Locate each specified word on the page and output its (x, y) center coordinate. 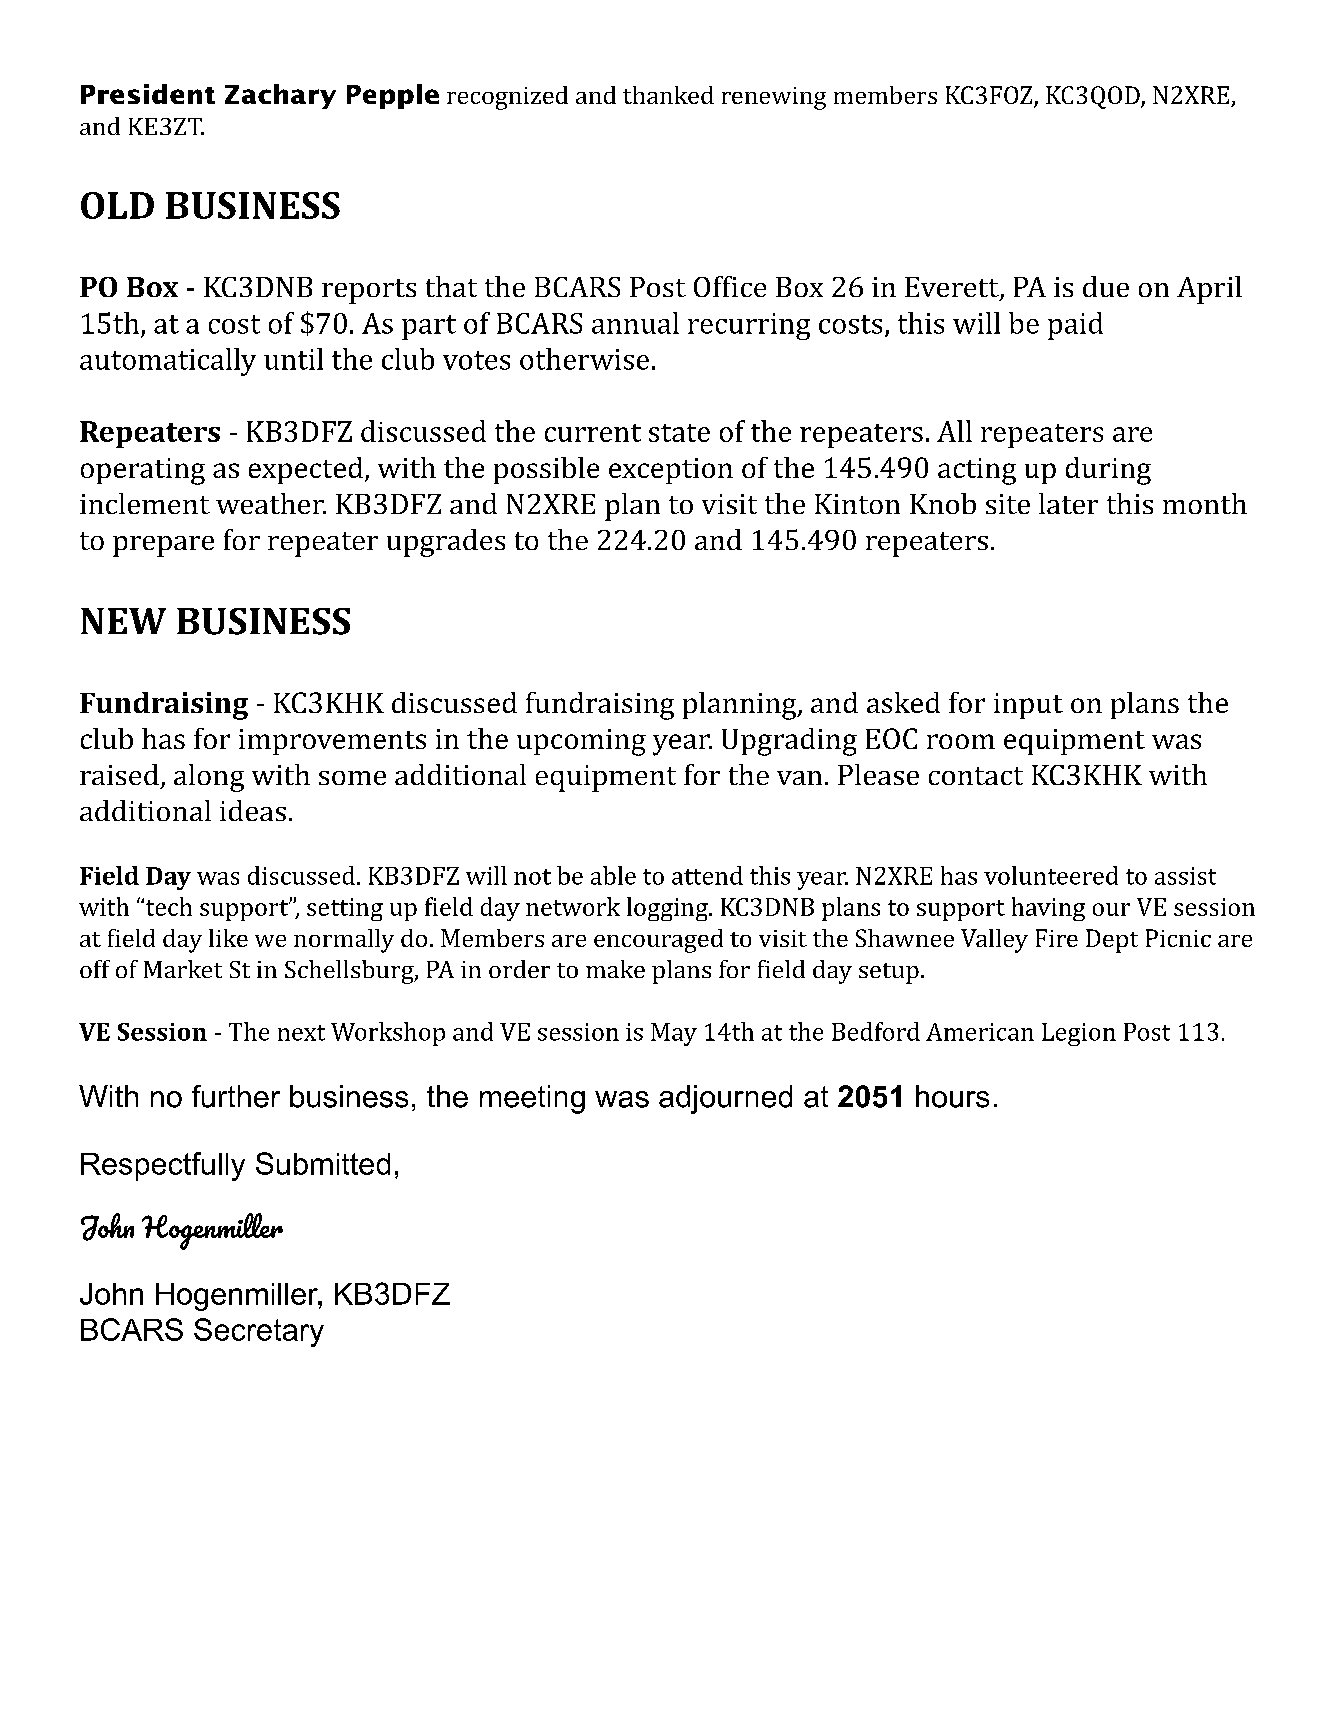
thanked (668, 95)
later (1068, 503)
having (1048, 909)
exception (671, 471)
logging (668, 909)
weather (271, 503)
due (1106, 286)
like (228, 938)
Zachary (280, 96)
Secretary (259, 1332)
